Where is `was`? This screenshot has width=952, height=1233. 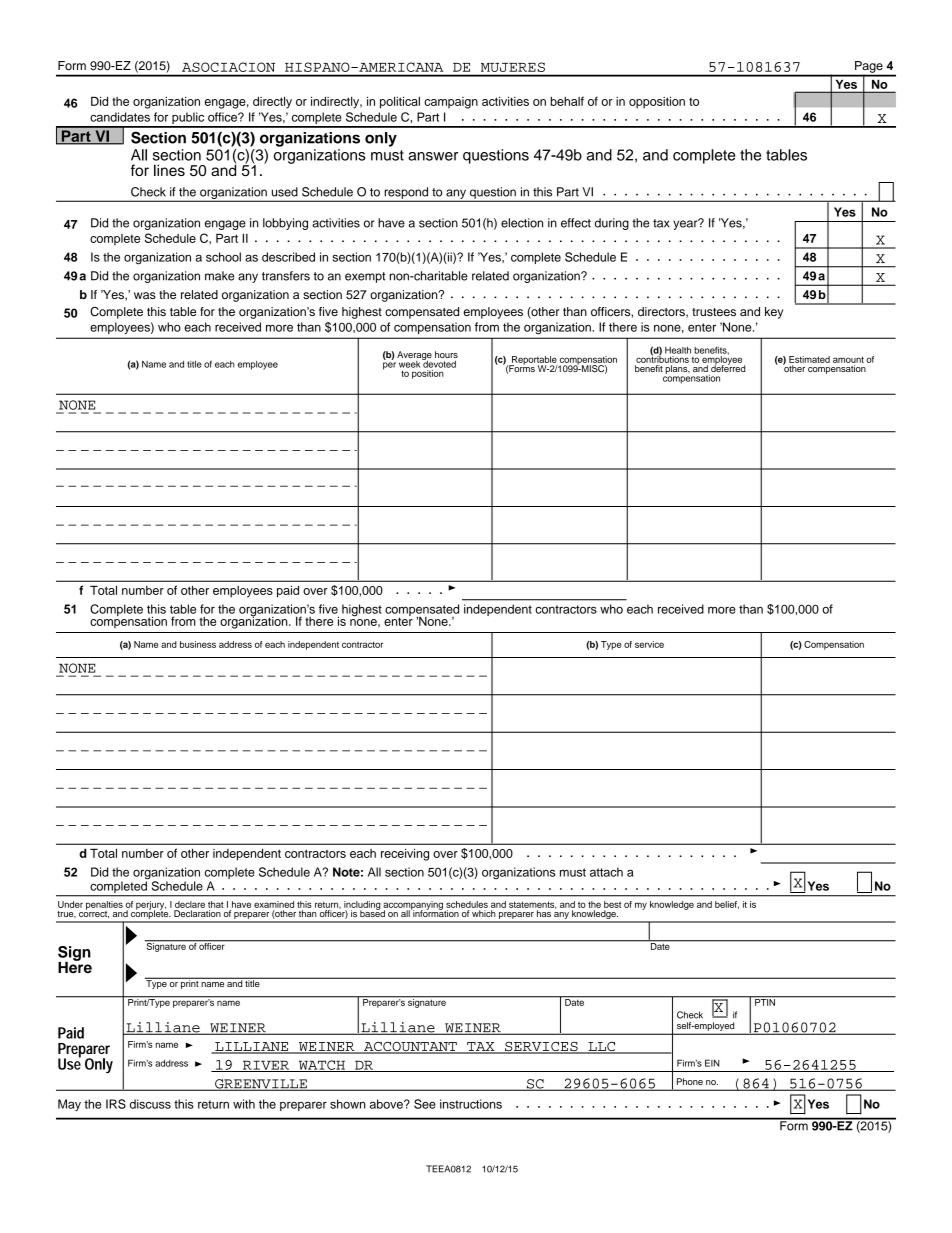
was is located at coordinates (145, 295).
